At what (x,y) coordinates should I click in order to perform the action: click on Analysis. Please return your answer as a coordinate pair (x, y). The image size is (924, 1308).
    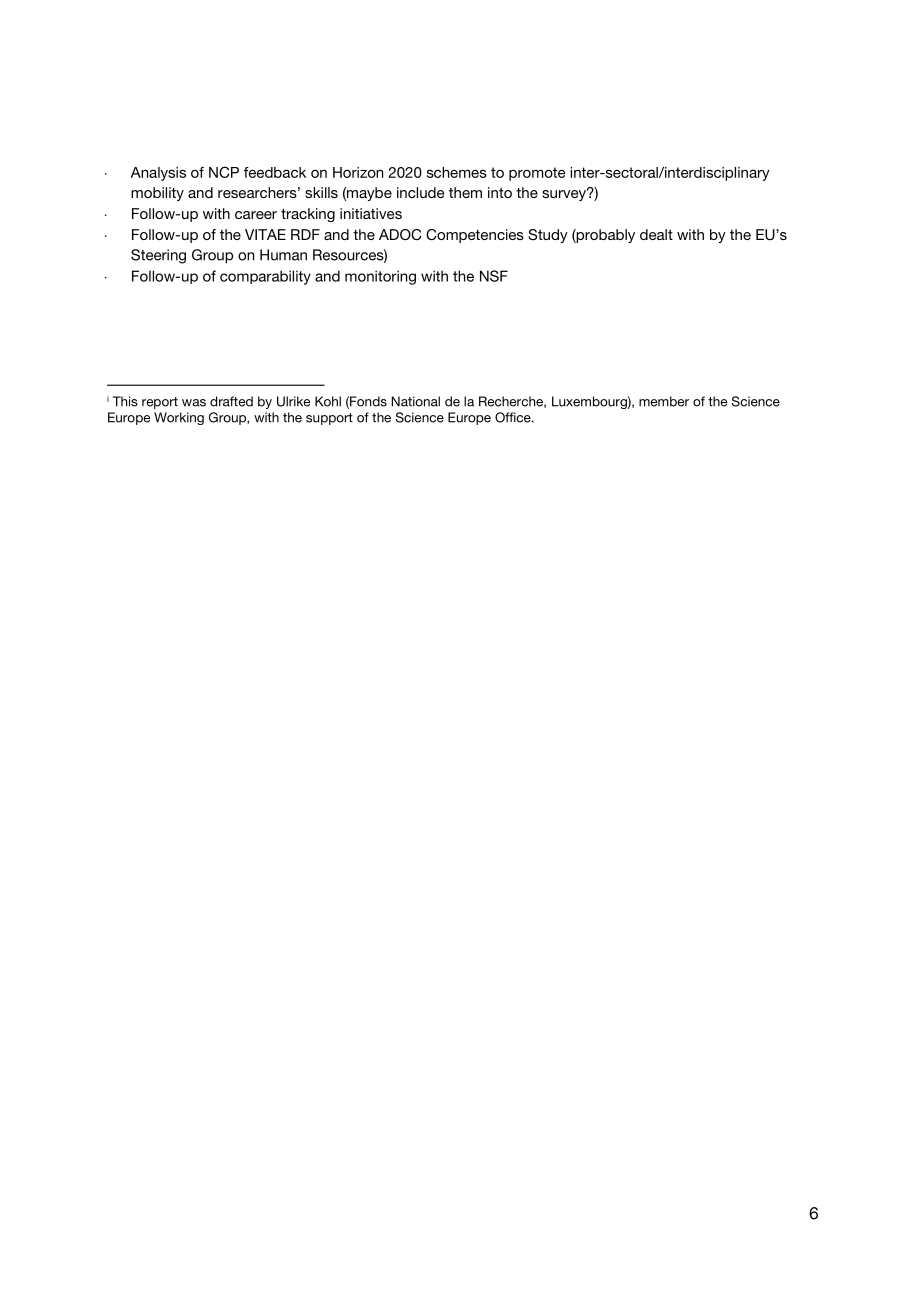
    Looking at the image, I should click on (158, 174).
